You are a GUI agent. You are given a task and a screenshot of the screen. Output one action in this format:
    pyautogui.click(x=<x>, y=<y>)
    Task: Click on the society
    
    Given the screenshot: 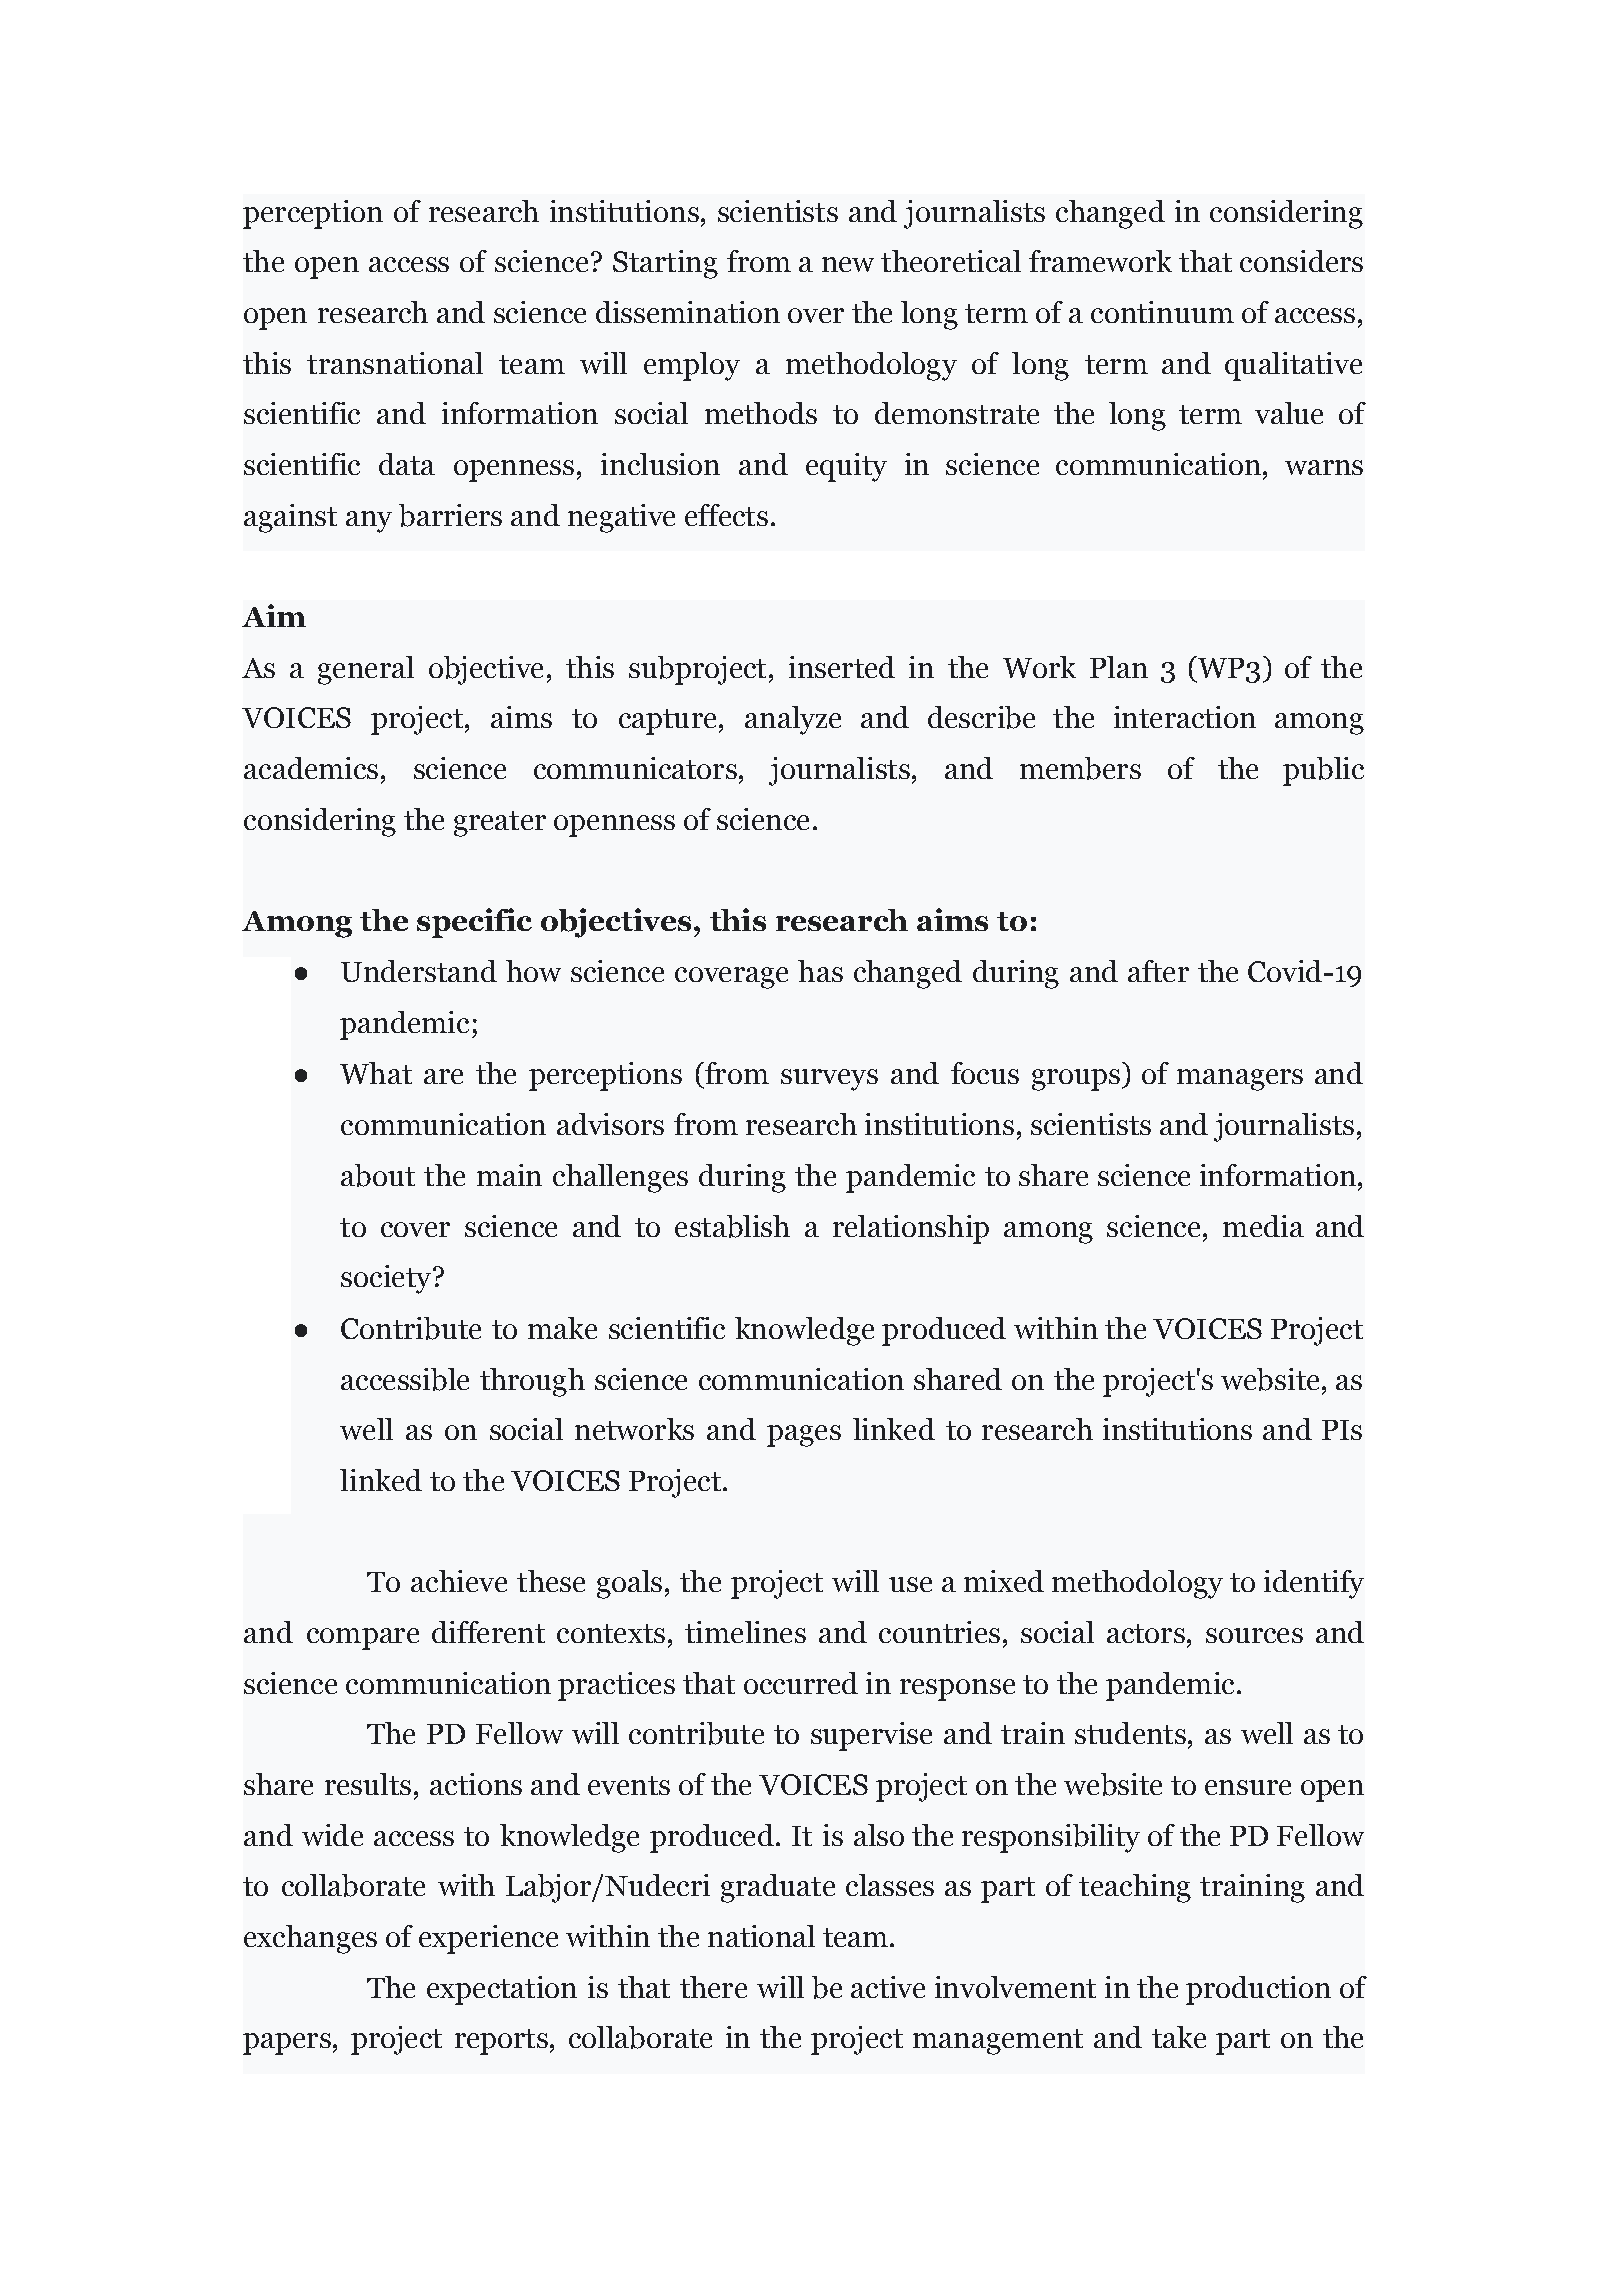 What is the action you would take?
    pyautogui.click(x=387, y=1279)
